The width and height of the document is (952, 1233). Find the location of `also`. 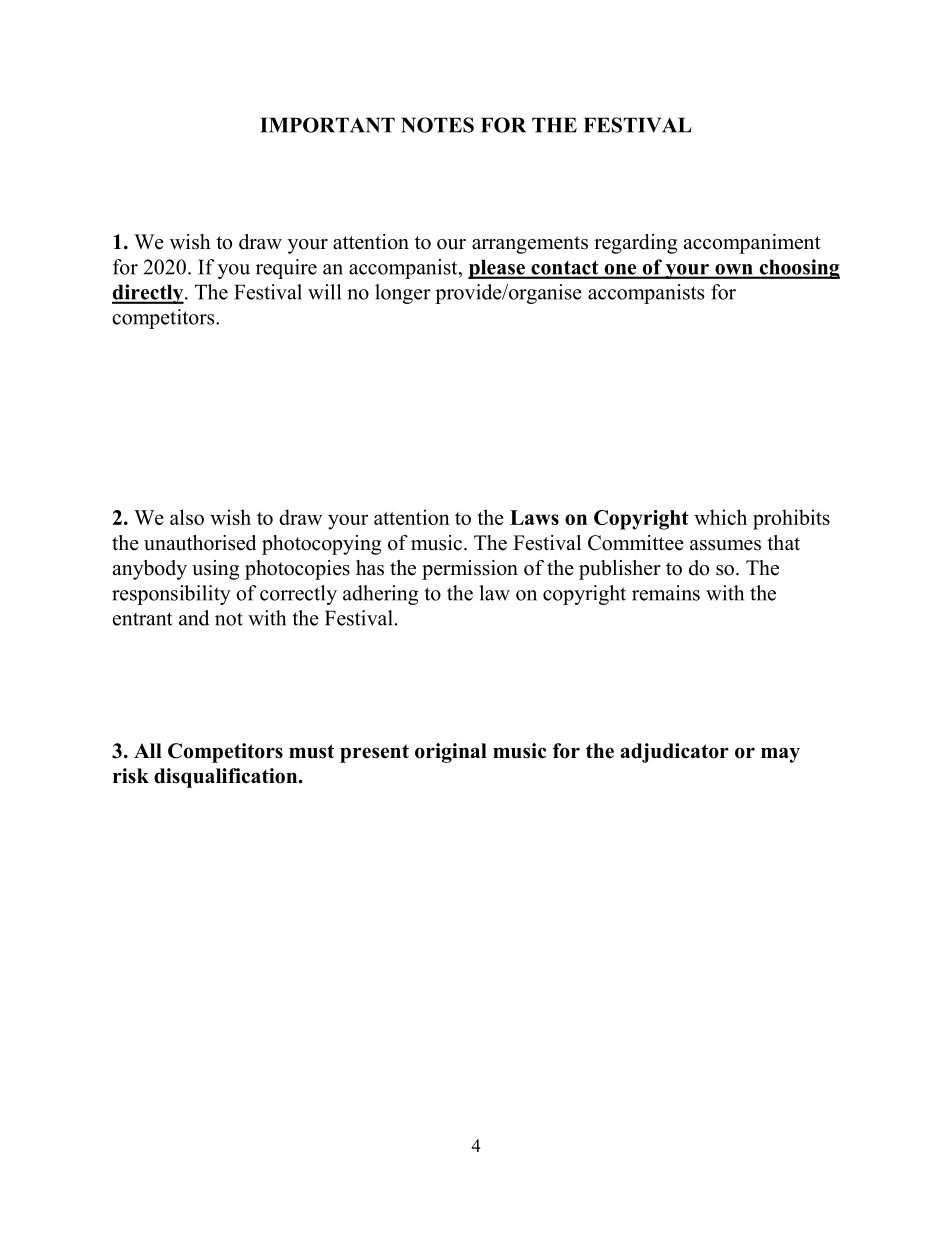

also is located at coordinates (187, 517).
